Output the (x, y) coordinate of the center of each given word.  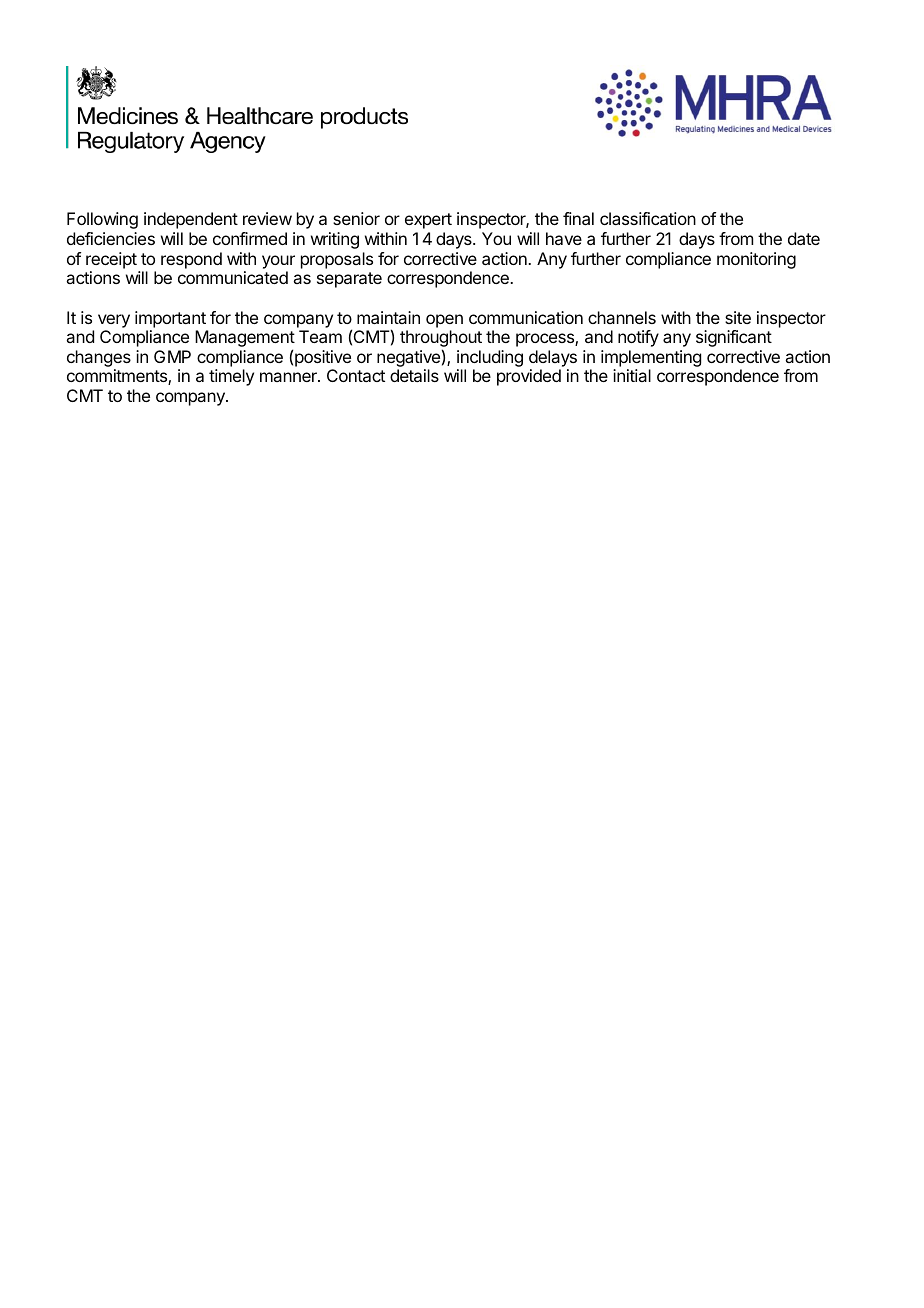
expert (428, 221)
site (738, 317)
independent (191, 220)
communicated (233, 277)
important (170, 319)
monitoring (756, 260)
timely (231, 377)
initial (632, 375)
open (444, 321)
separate (349, 280)
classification (648, 218)
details (414, 375)
